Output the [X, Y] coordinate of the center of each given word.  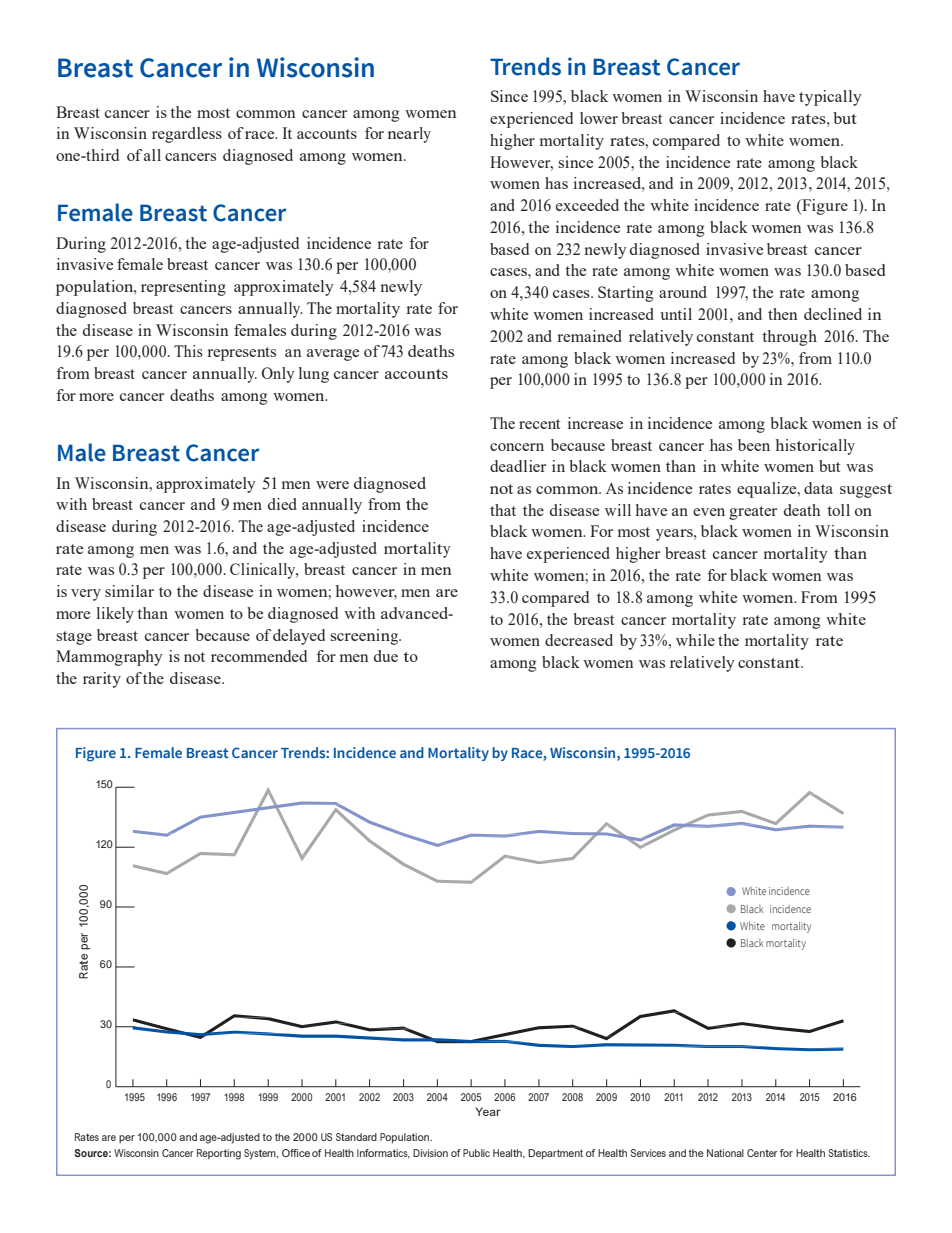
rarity [102, 680]
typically [830, 98]
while [695, 640]
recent [539, 424]
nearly [409, 135]
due [386, 656]
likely [115, 615]
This [188, 351]
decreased [579, 640]
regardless [187, 135]
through [789, 338]
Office [296, 1153]
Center [762, 1153]
